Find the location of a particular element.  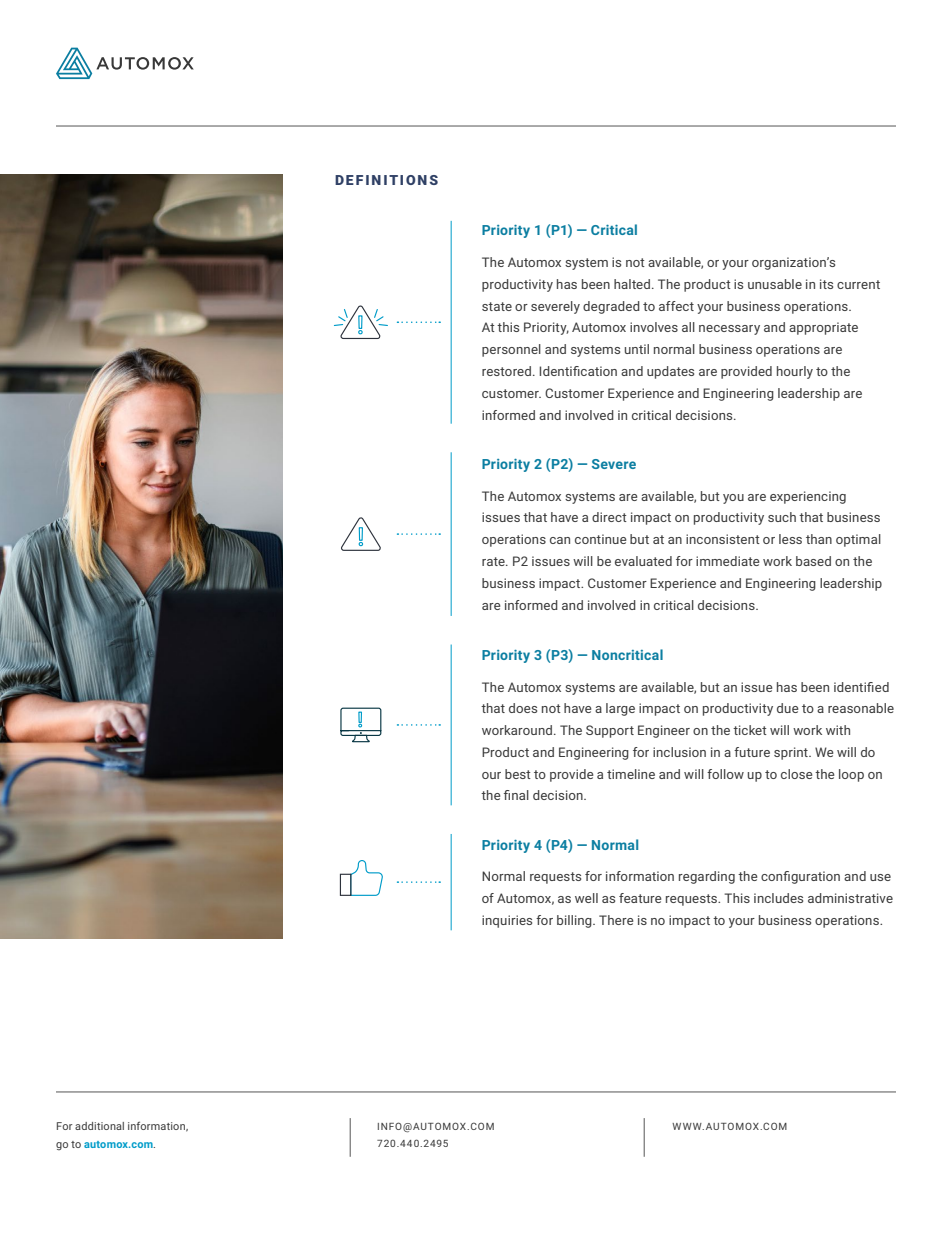

rate is located at coordinates (494, 561).
